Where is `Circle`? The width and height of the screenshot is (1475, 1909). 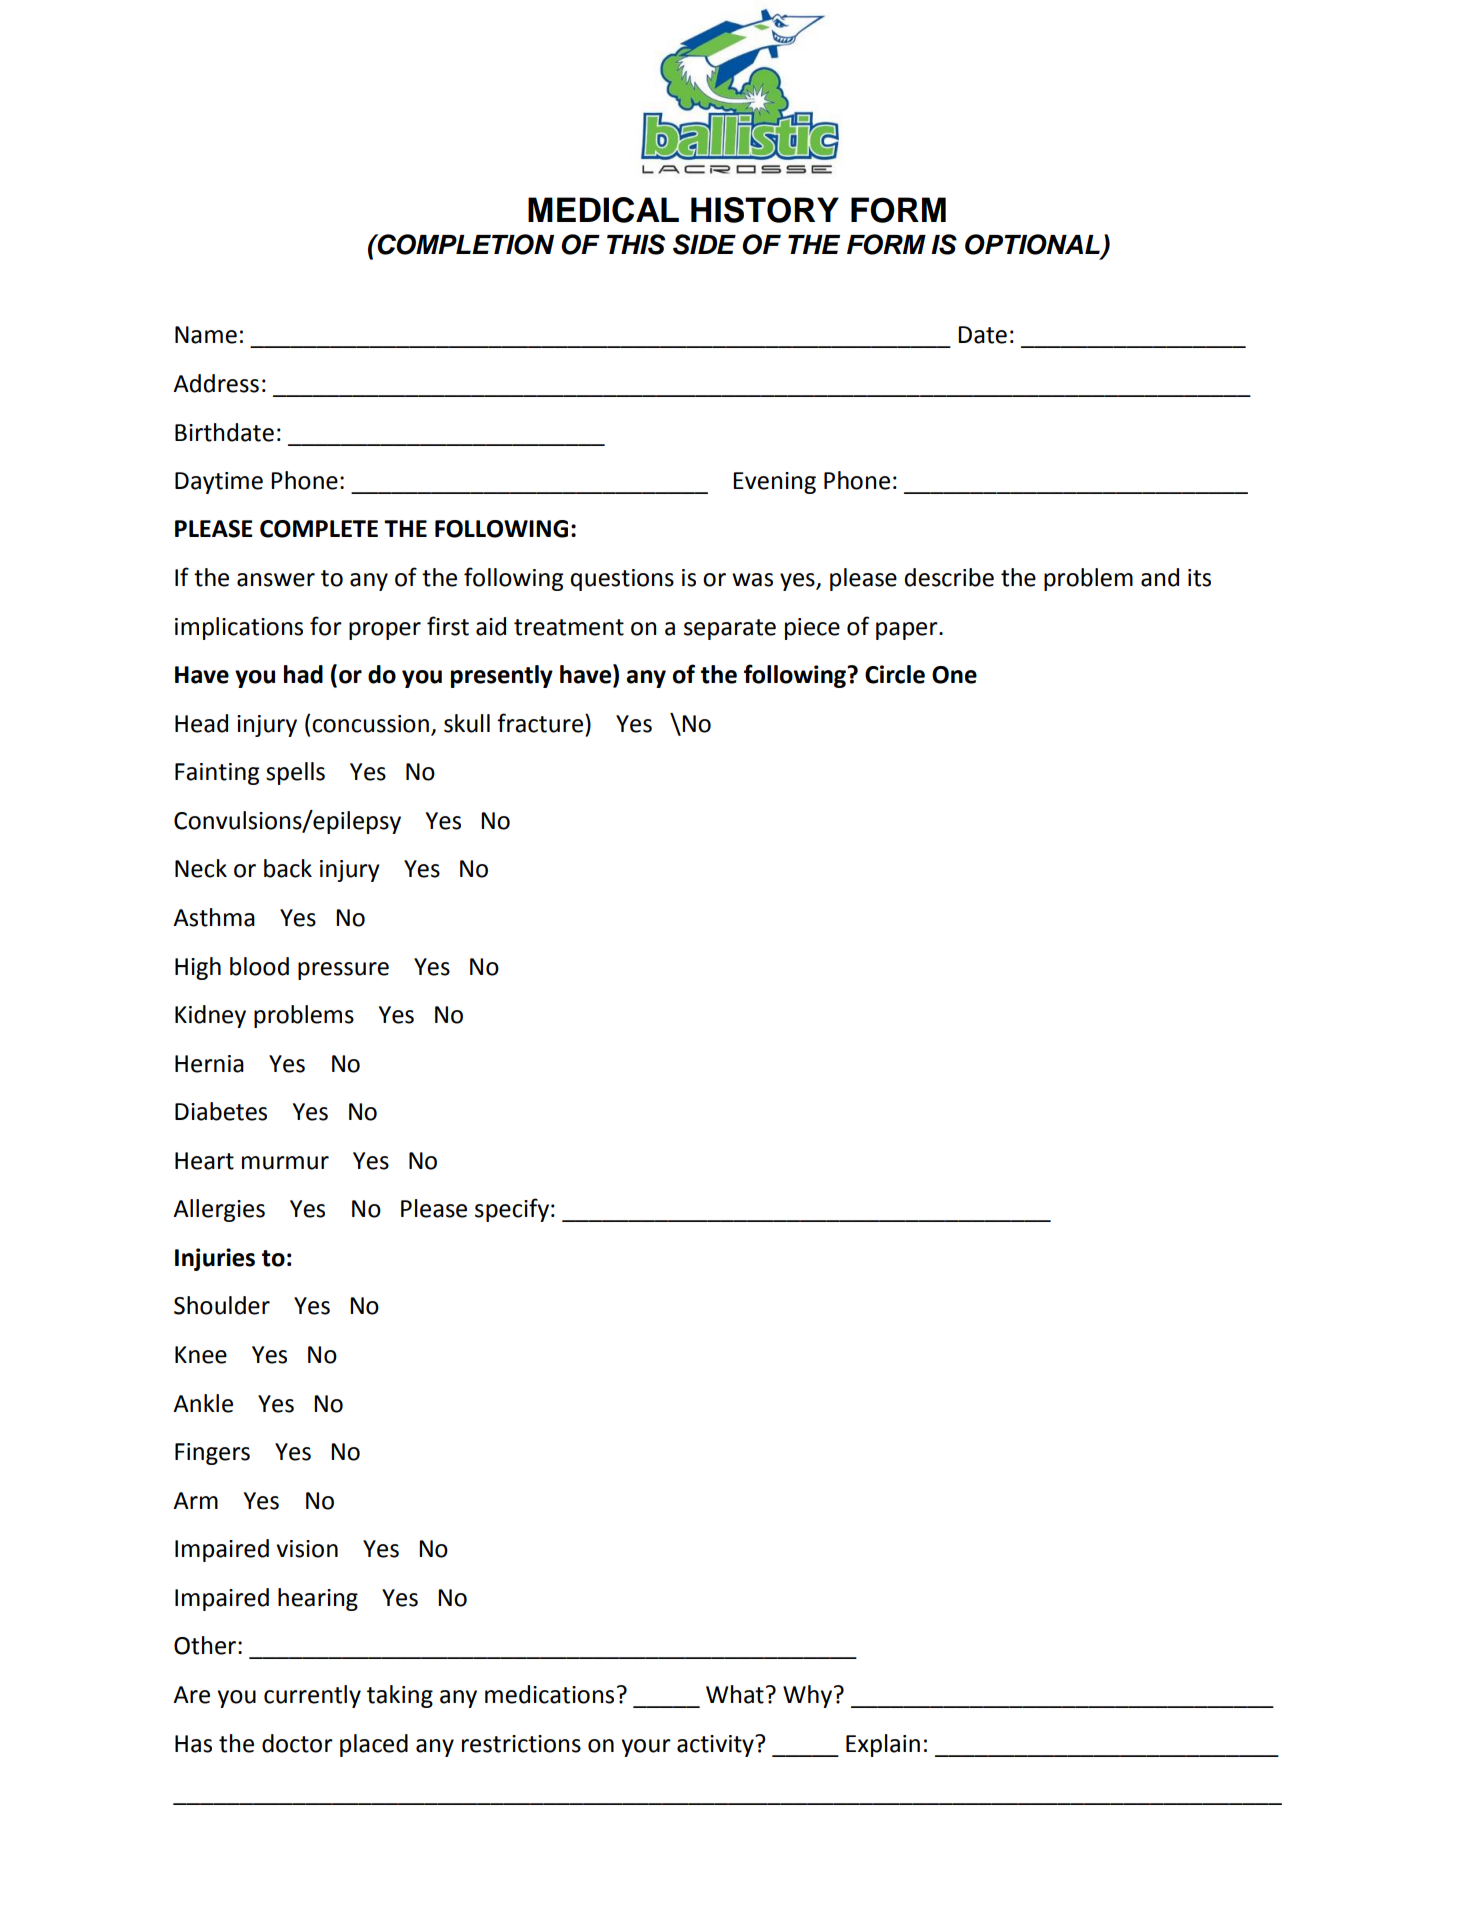
Circle is located at coordinates (895, 674).
